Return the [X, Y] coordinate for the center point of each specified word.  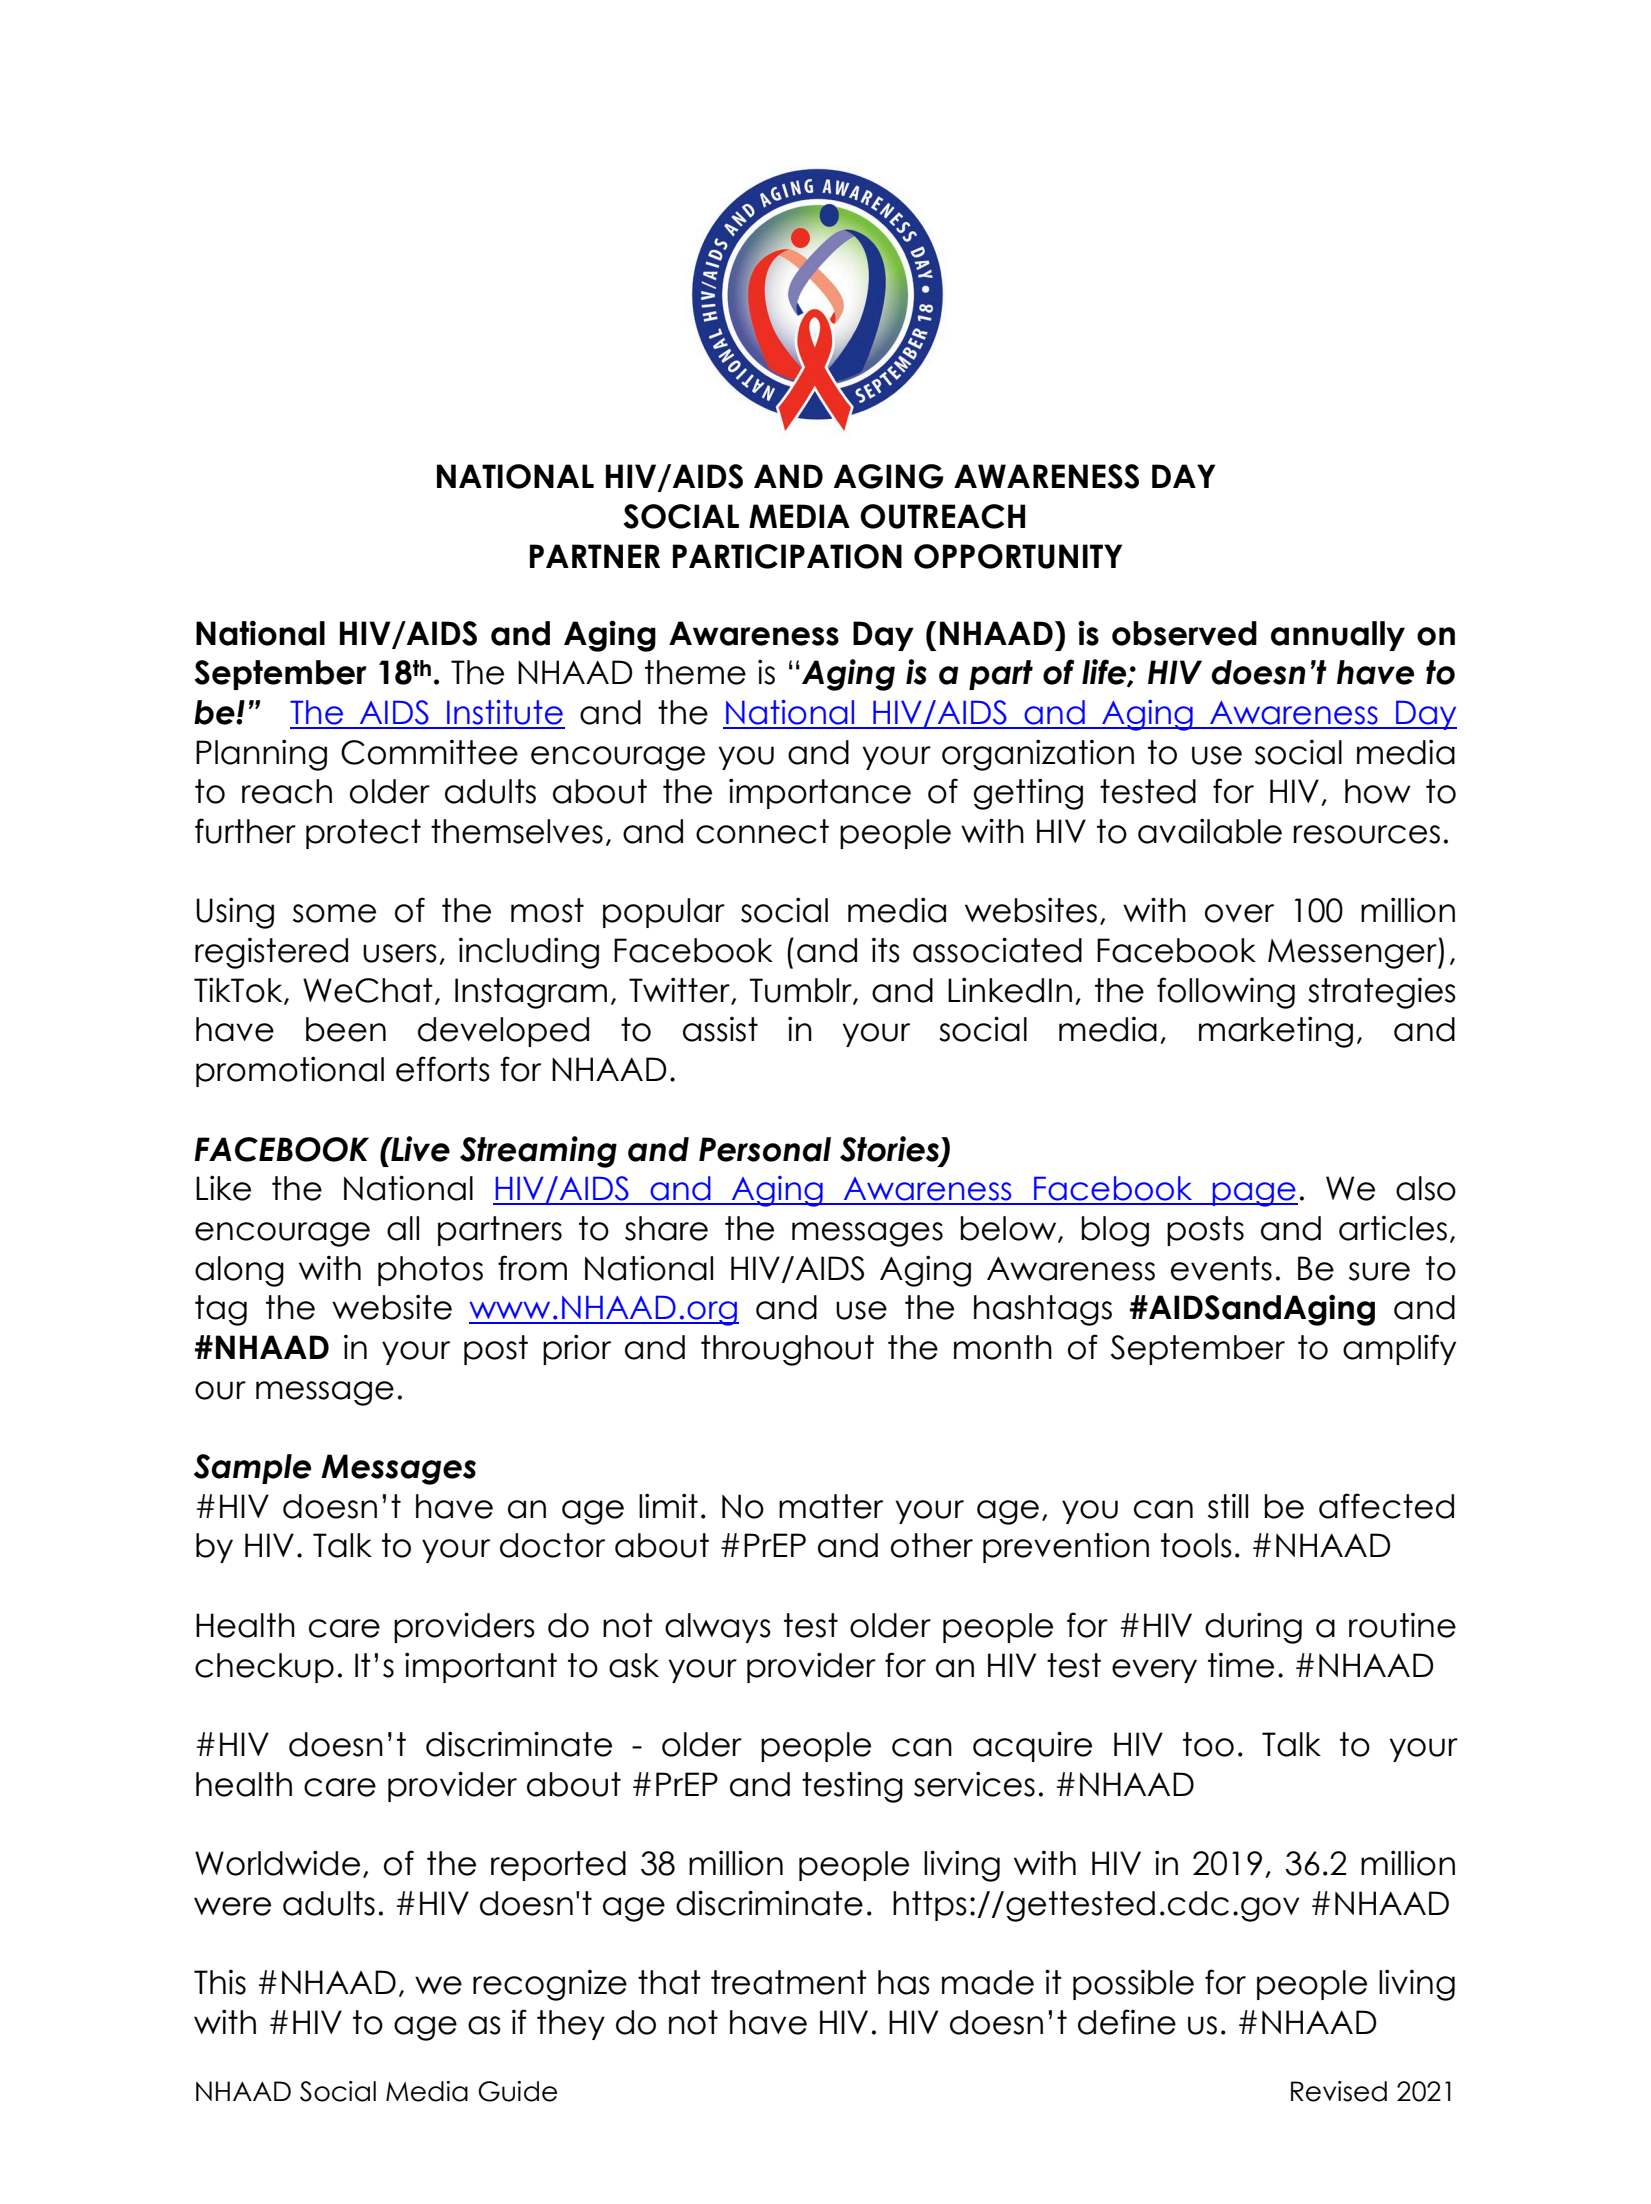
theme [695, 672]
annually [1338, 636]
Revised [1339, 2091]
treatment [789, 1982]
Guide [517, 2091]
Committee [429, 752]
